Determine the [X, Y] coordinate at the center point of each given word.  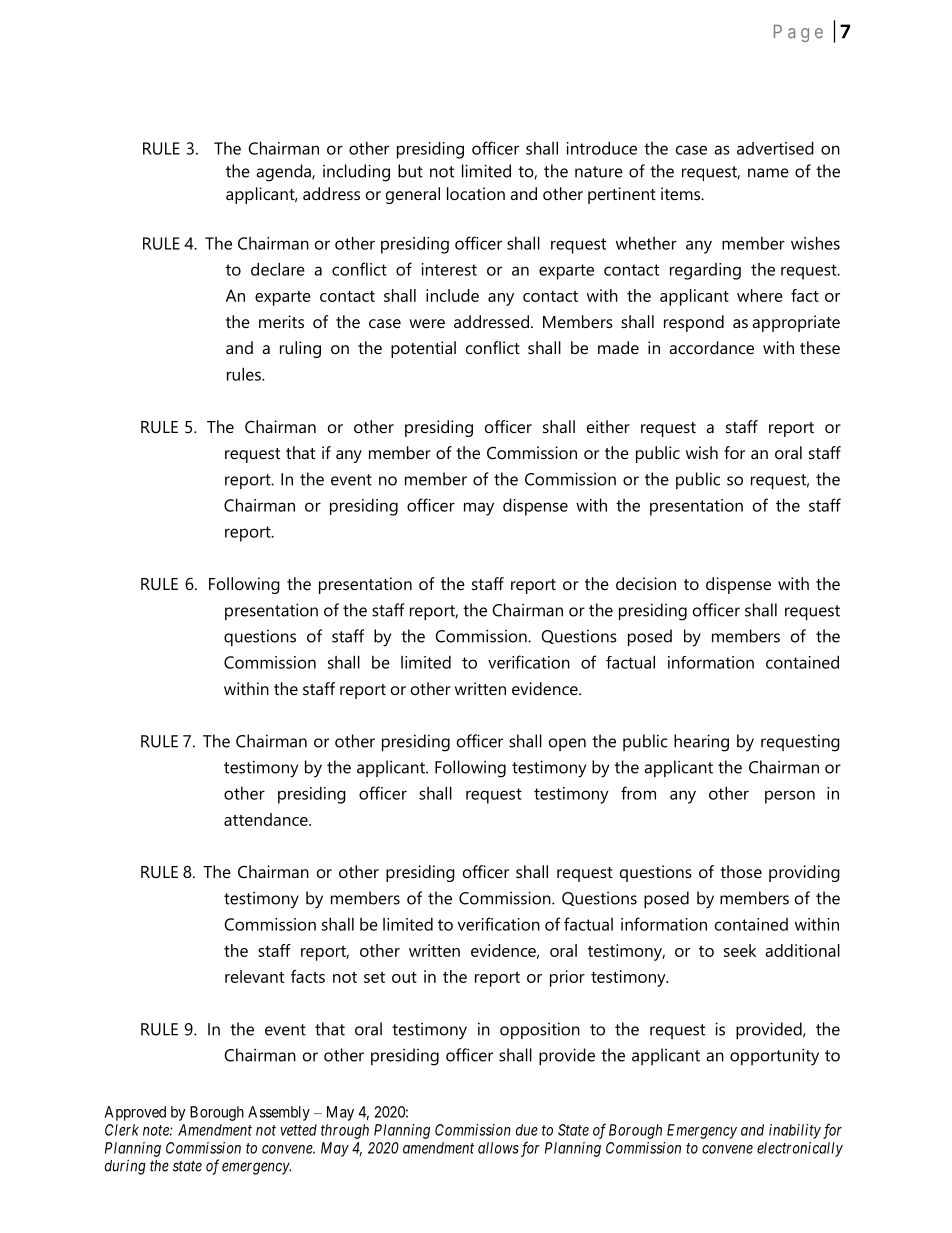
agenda [285, 173]
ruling [300, 349]
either [608, 426]
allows [498, 1148]
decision [646, 583]
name [768, 173]
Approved [135, 1113]
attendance [267, 819]
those [741, 871]
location [476, 193]
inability [795, 1131]
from [638, 793]
